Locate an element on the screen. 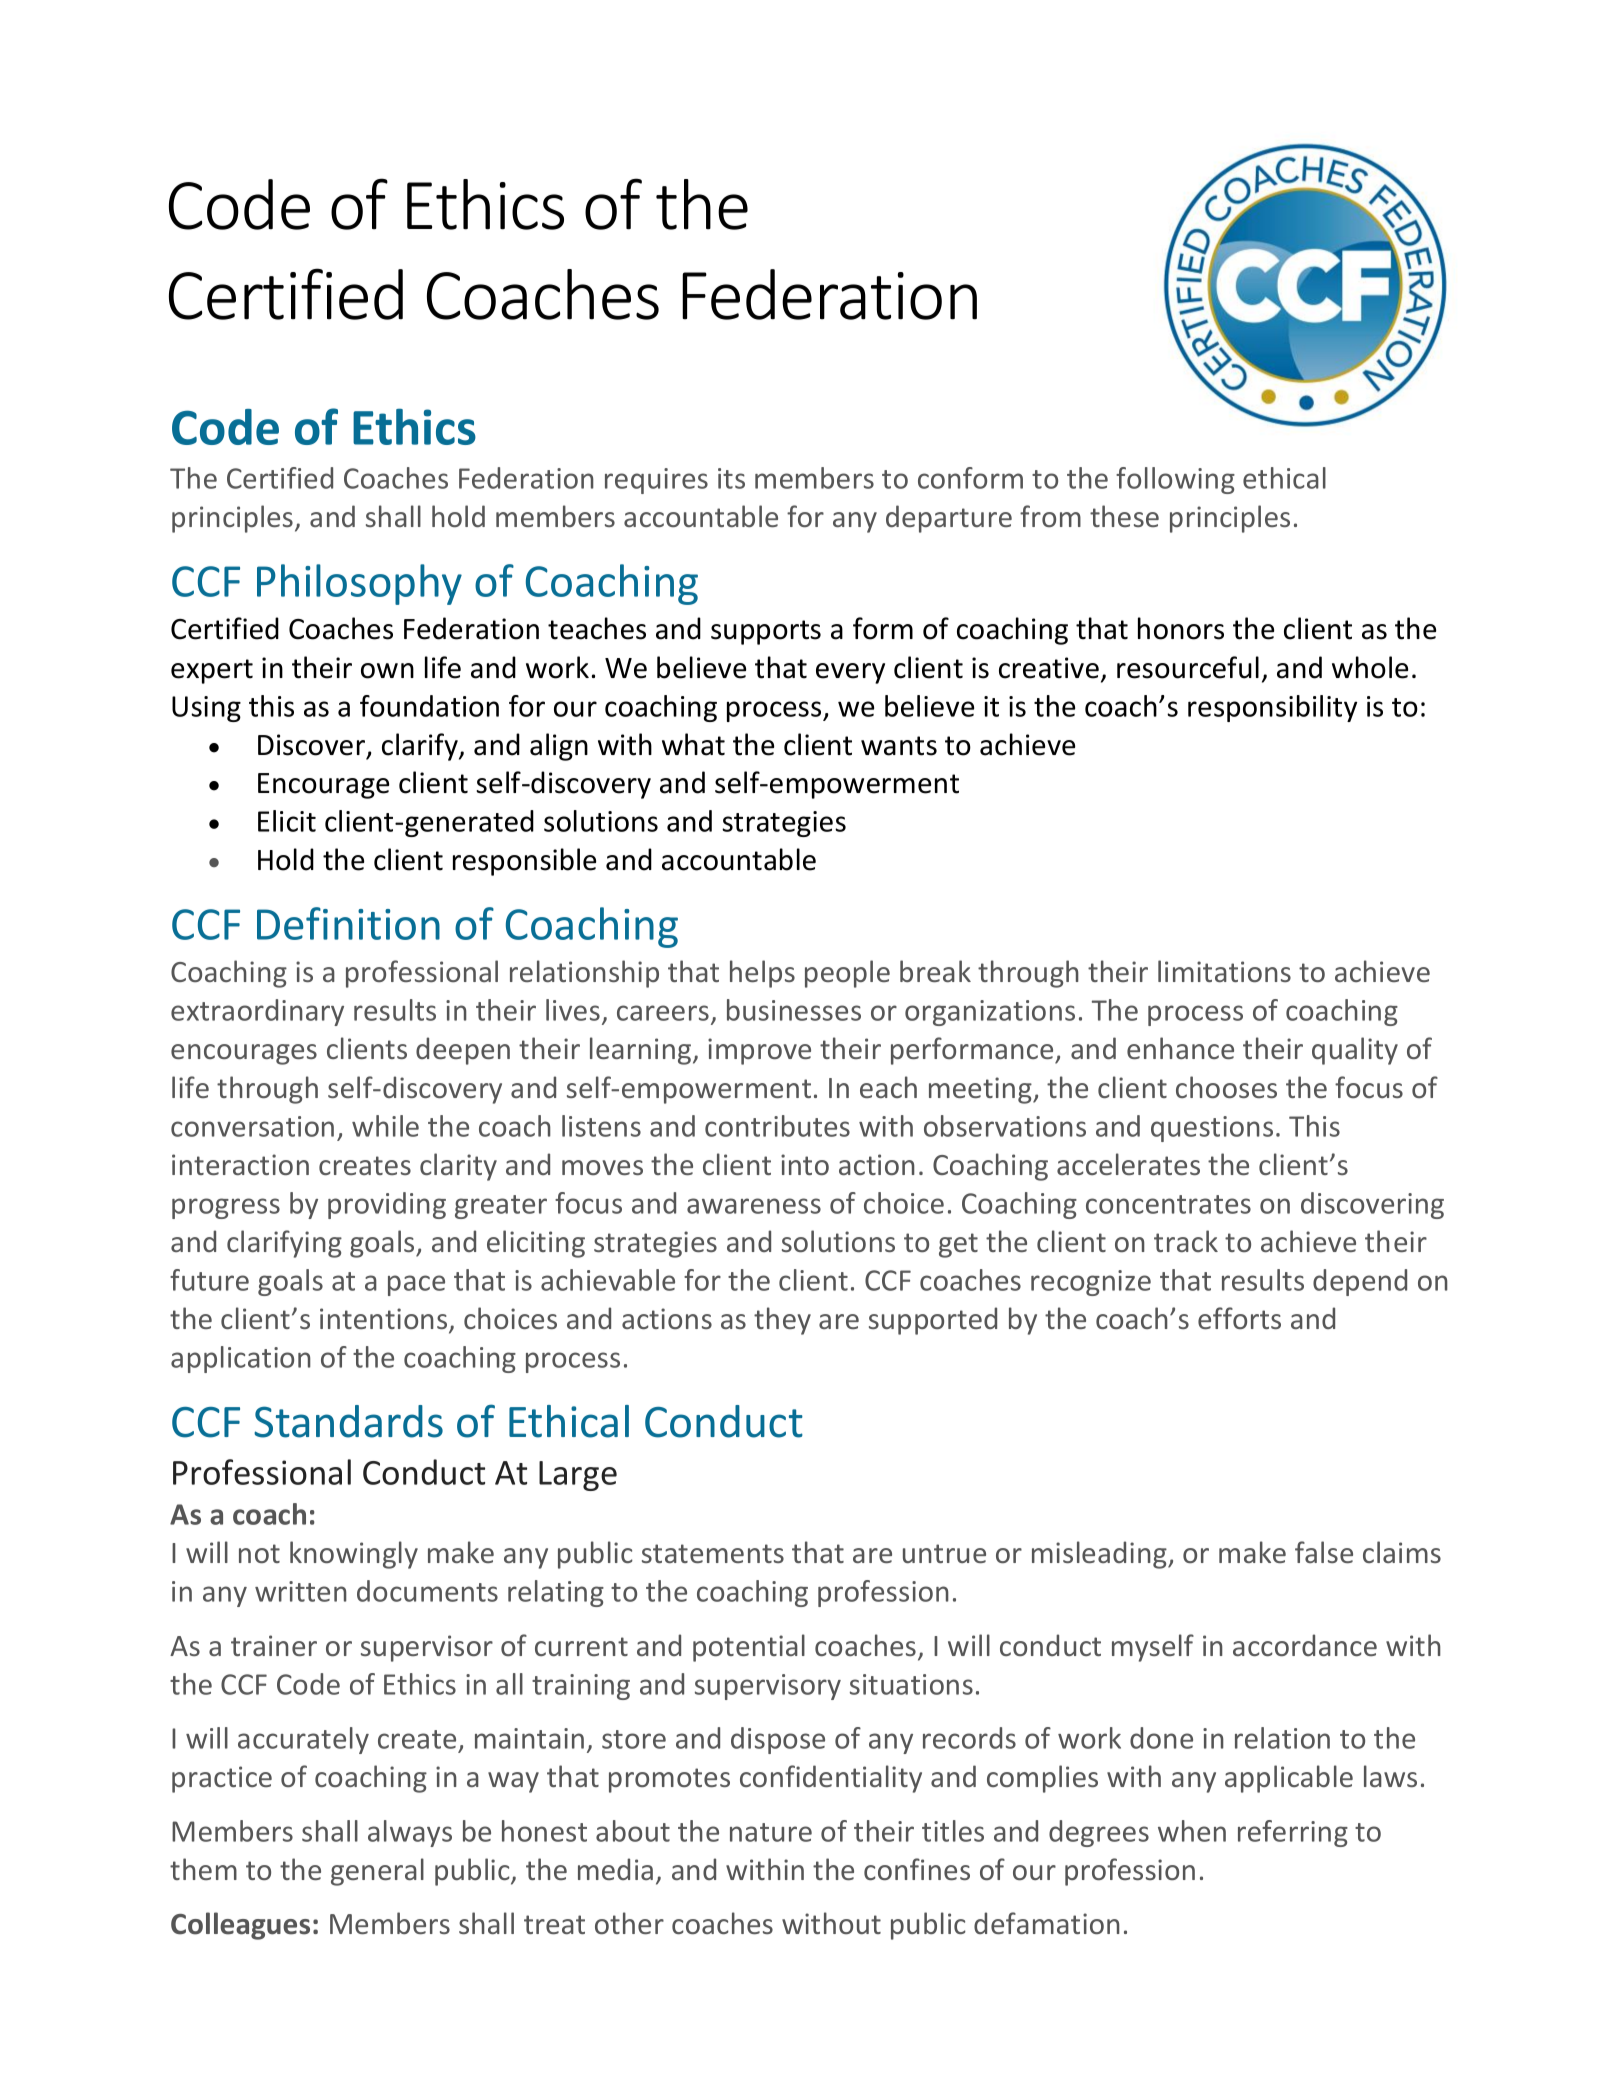 Image resolution: width=1609 pixels, height=2082 pixels. efforts is located at coordinates (1239, 1318).
